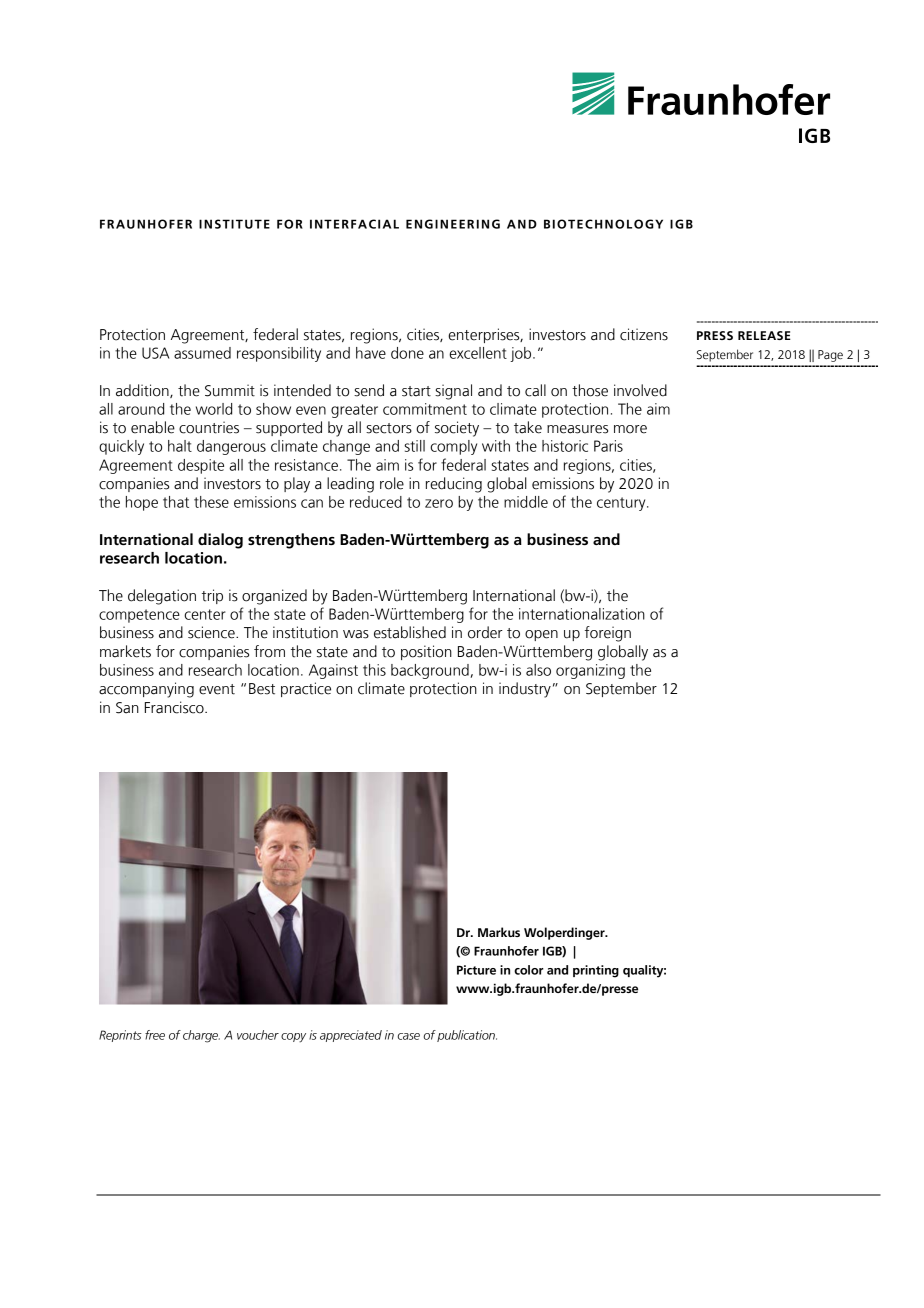 Image resolution: width=924 pixels, height=1308 pixels. I want to click on organizing, so click(590, 671).
